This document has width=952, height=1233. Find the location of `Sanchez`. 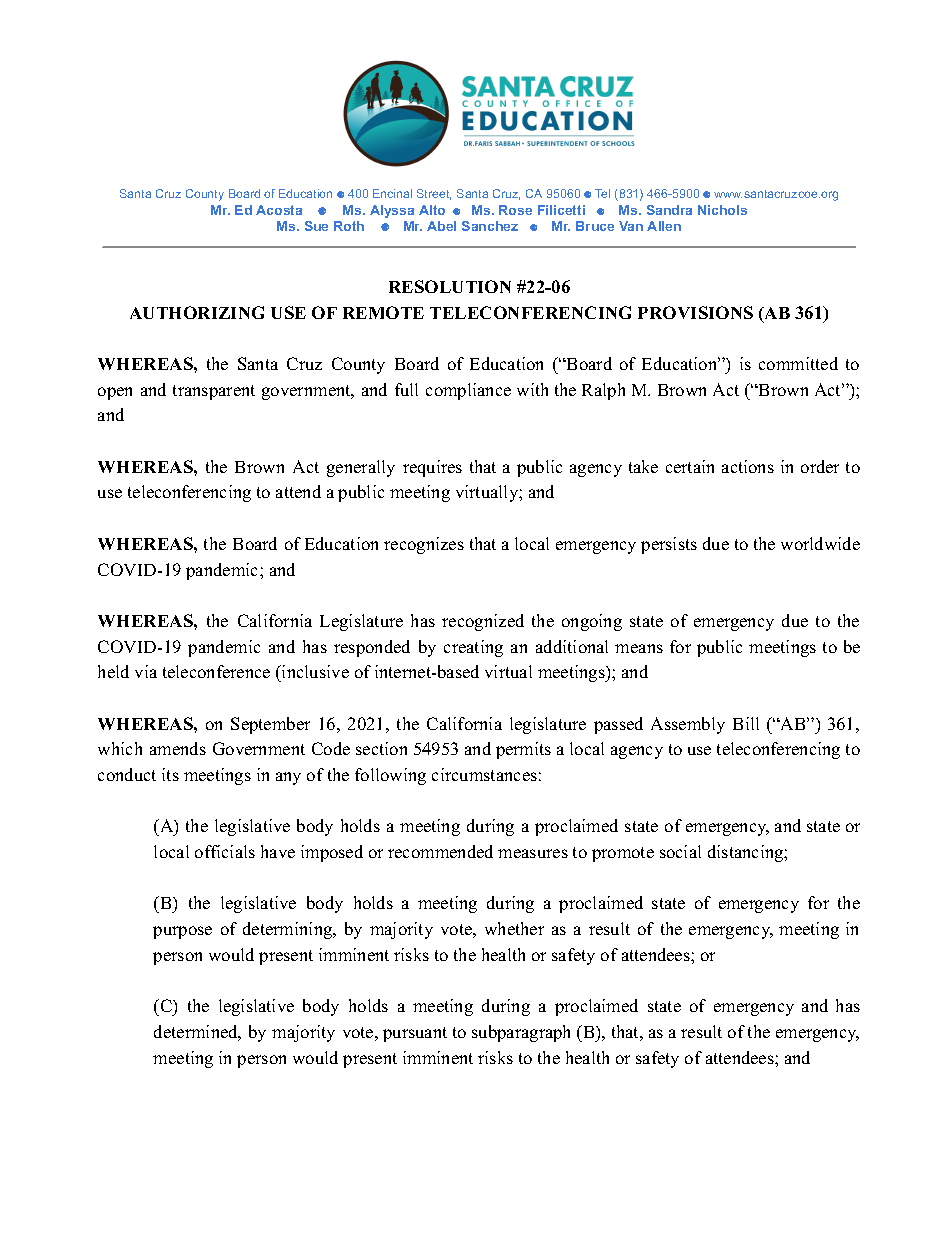

Sanchez is located at coordinates (490, 226).
